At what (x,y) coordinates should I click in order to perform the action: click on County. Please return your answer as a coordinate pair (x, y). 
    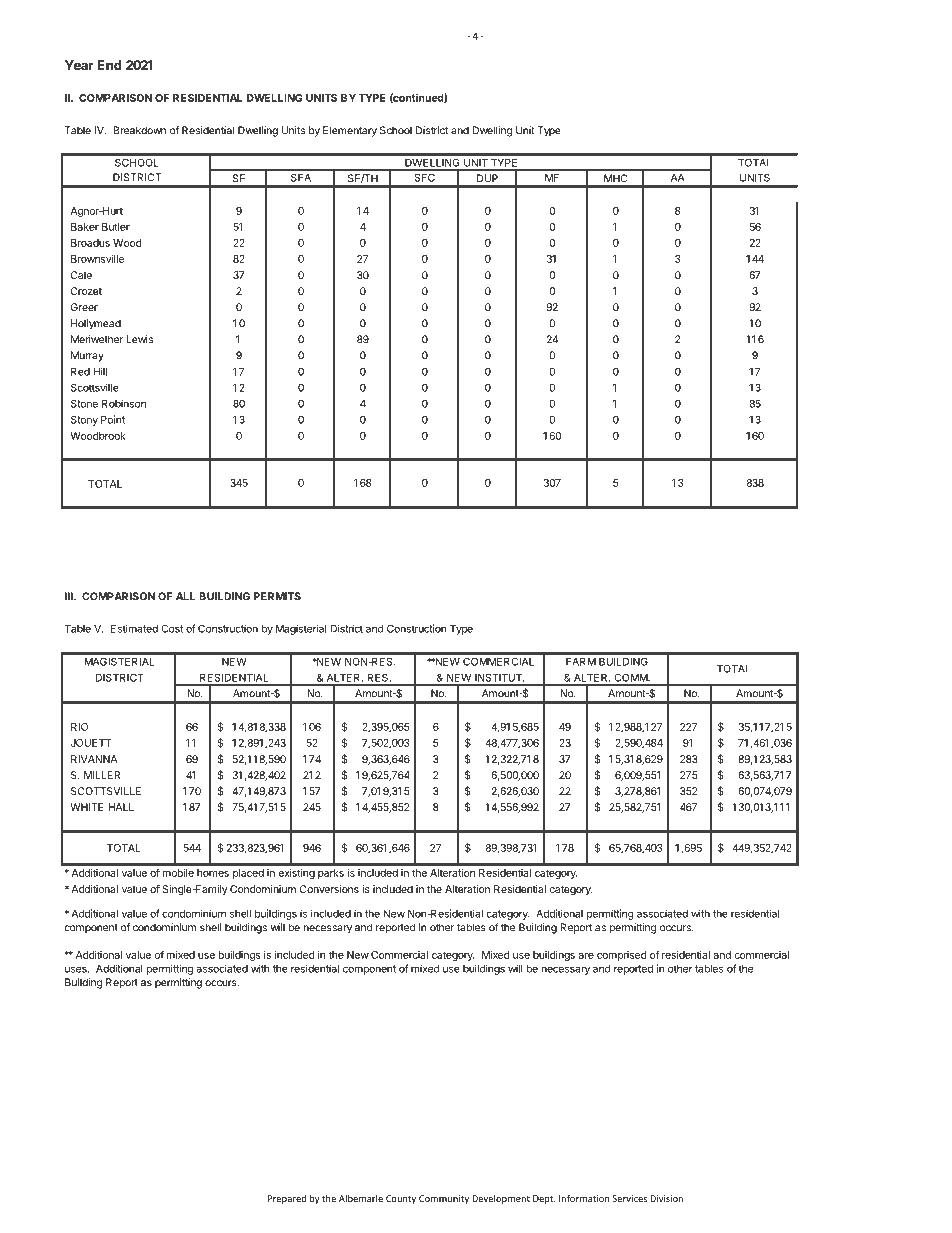
    Looking at the image, I should click on (401, 1199).
